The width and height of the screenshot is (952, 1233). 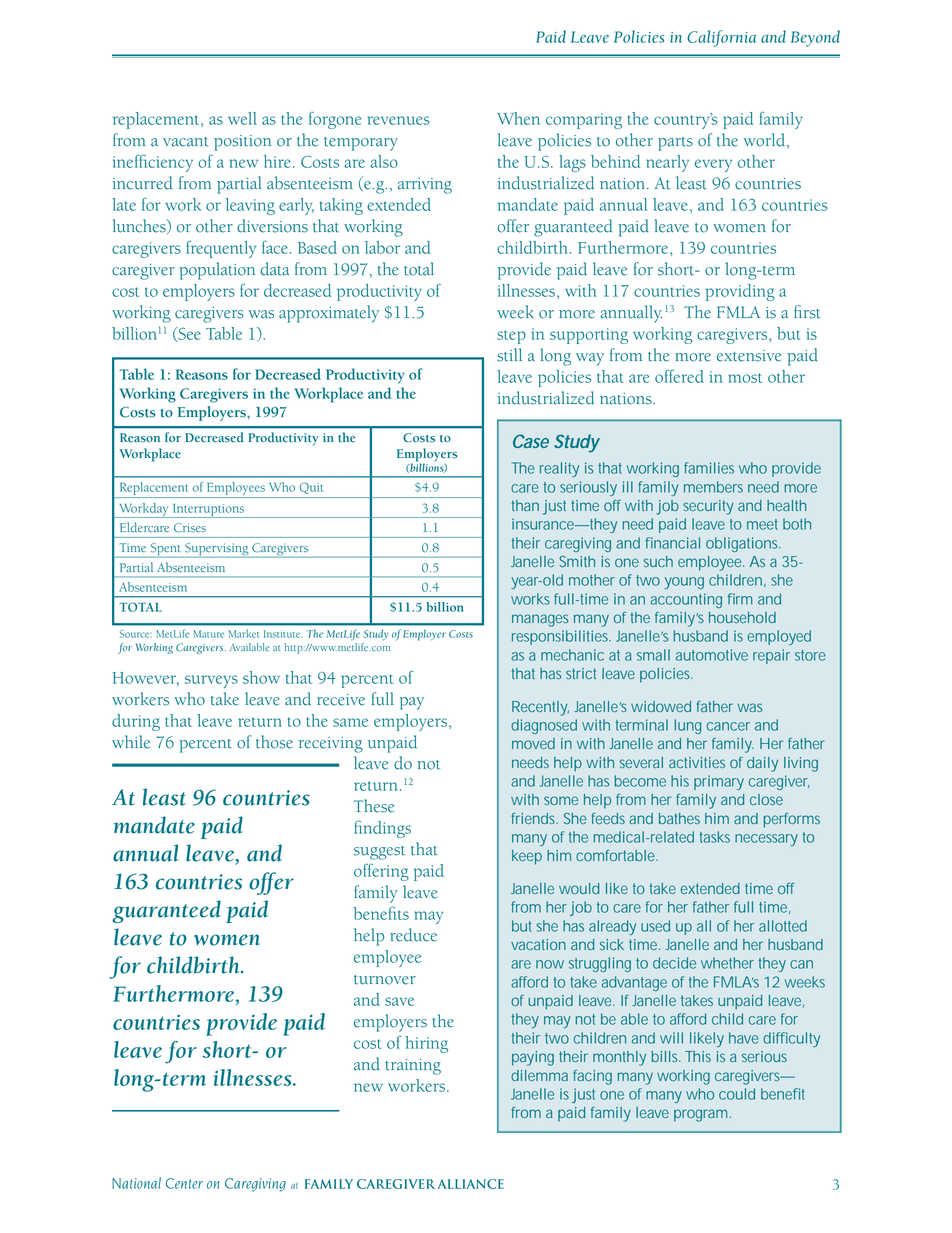 I want to click on friends, so click(x=534, y=818).
